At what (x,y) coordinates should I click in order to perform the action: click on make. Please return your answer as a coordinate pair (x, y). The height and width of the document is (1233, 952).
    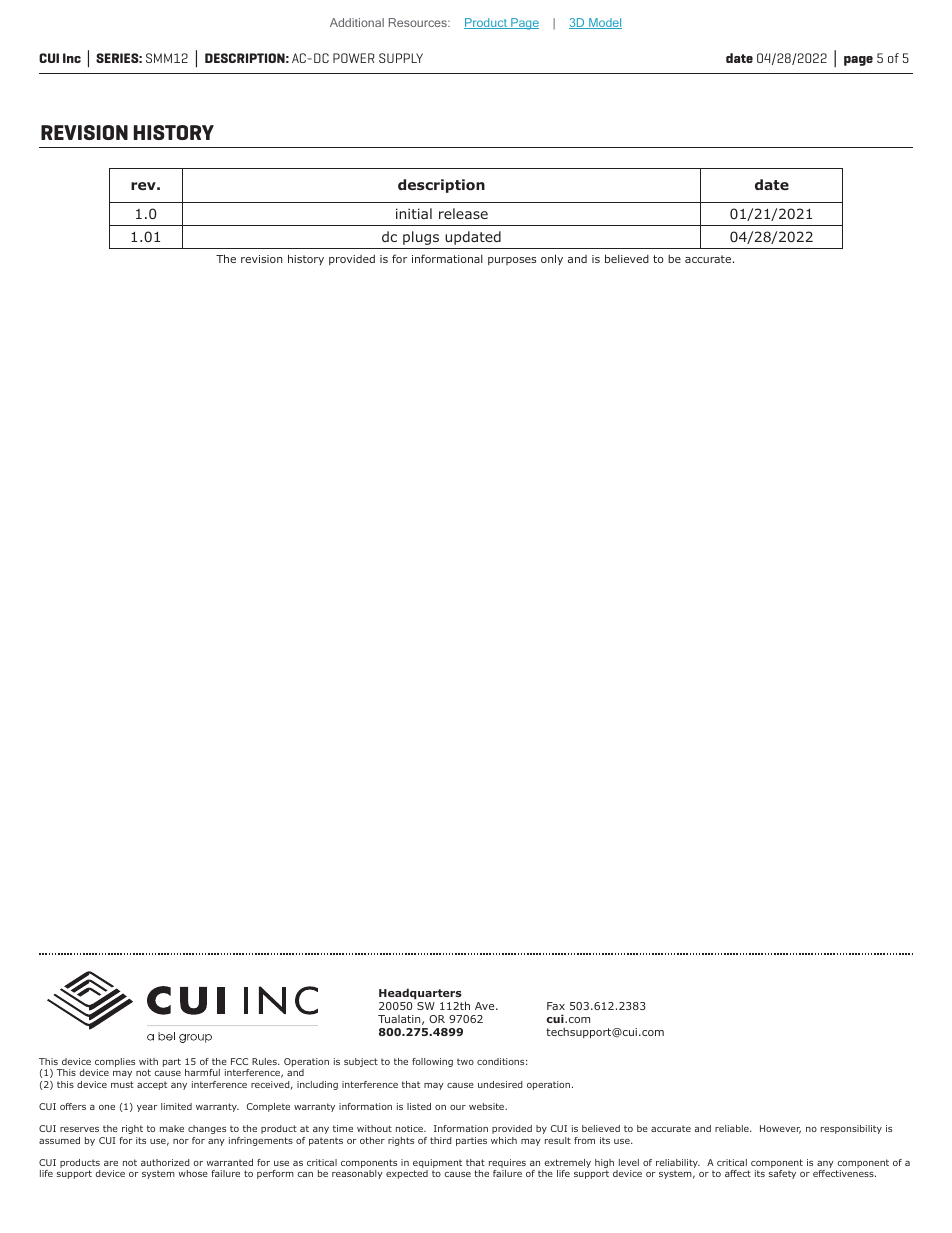
    Looking at the image, I should click on (172, 1128).
